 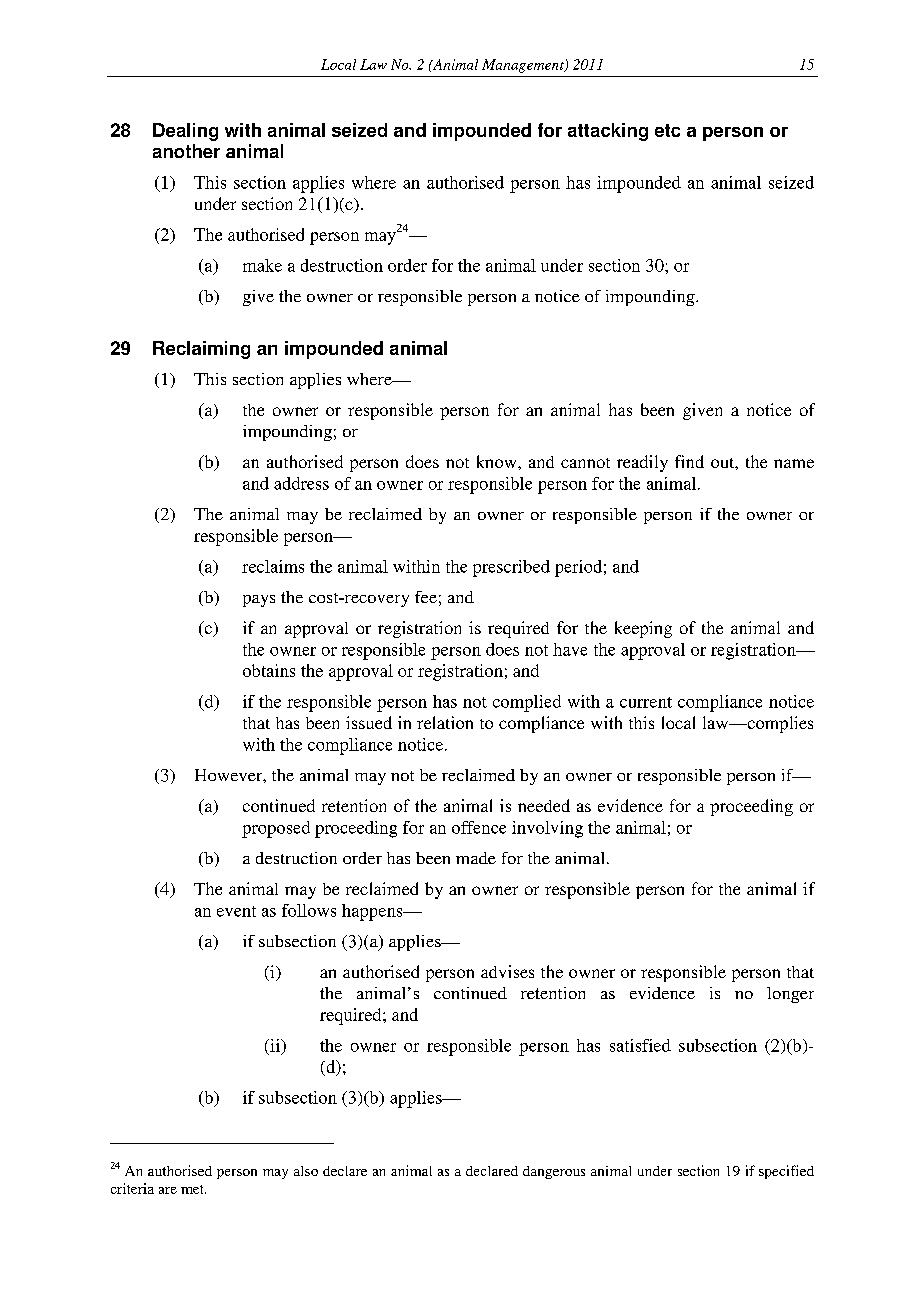 What do you see at coordinates (445, 722) in the document?
I see `relation` at bounding box center [445, 722].
